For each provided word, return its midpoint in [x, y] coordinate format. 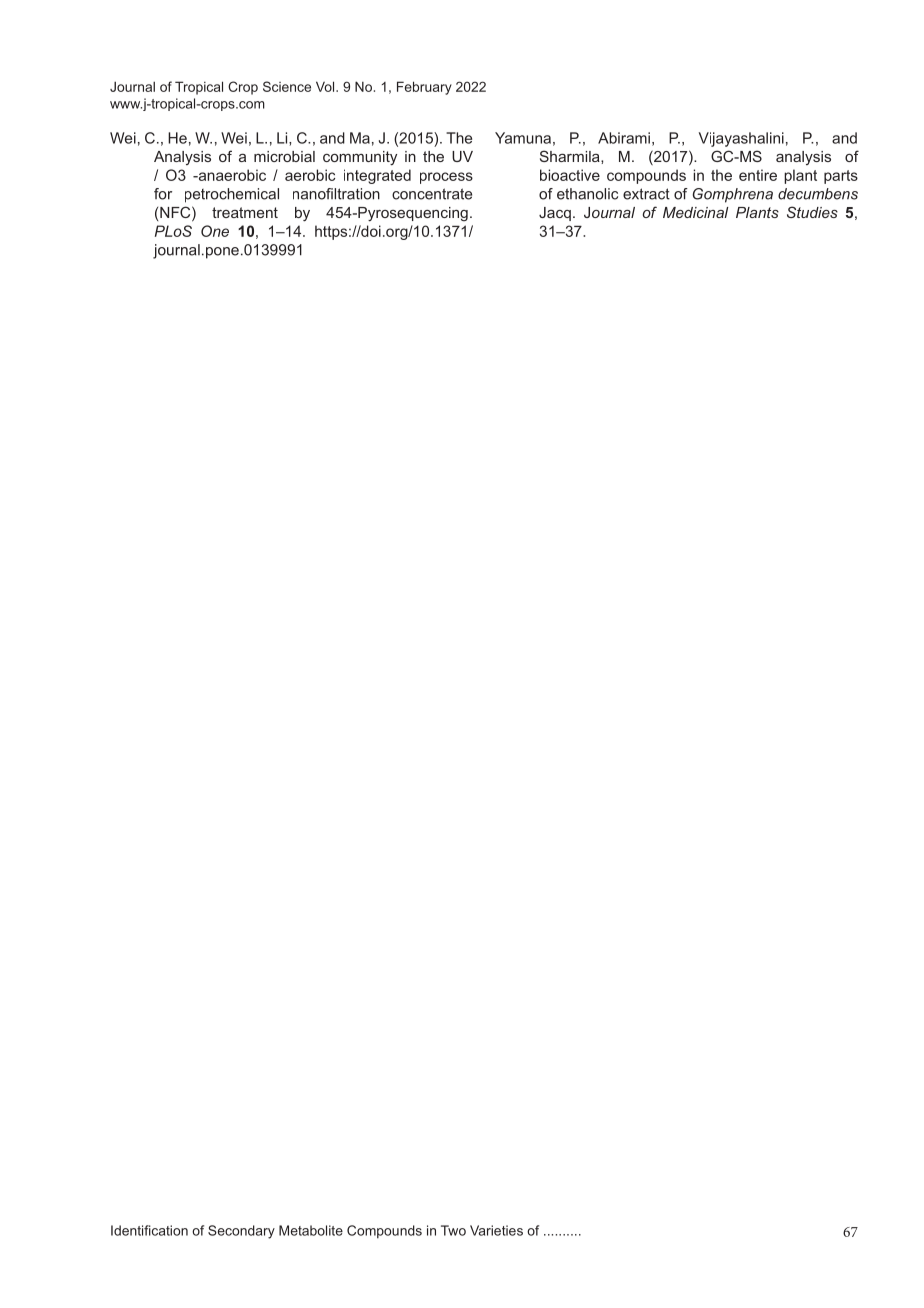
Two [453, 1230]
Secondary [241, 1232]
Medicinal [695, 212]
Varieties [496, 1230]
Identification [149, 1230]
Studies [812, 212]
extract [646, 194]
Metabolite [311, 1230]
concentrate [432, 194]
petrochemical [232, 195]
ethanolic [587, 194]
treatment [245, 212]
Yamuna [523, 138]
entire [758, 175]
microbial [284, 156]
